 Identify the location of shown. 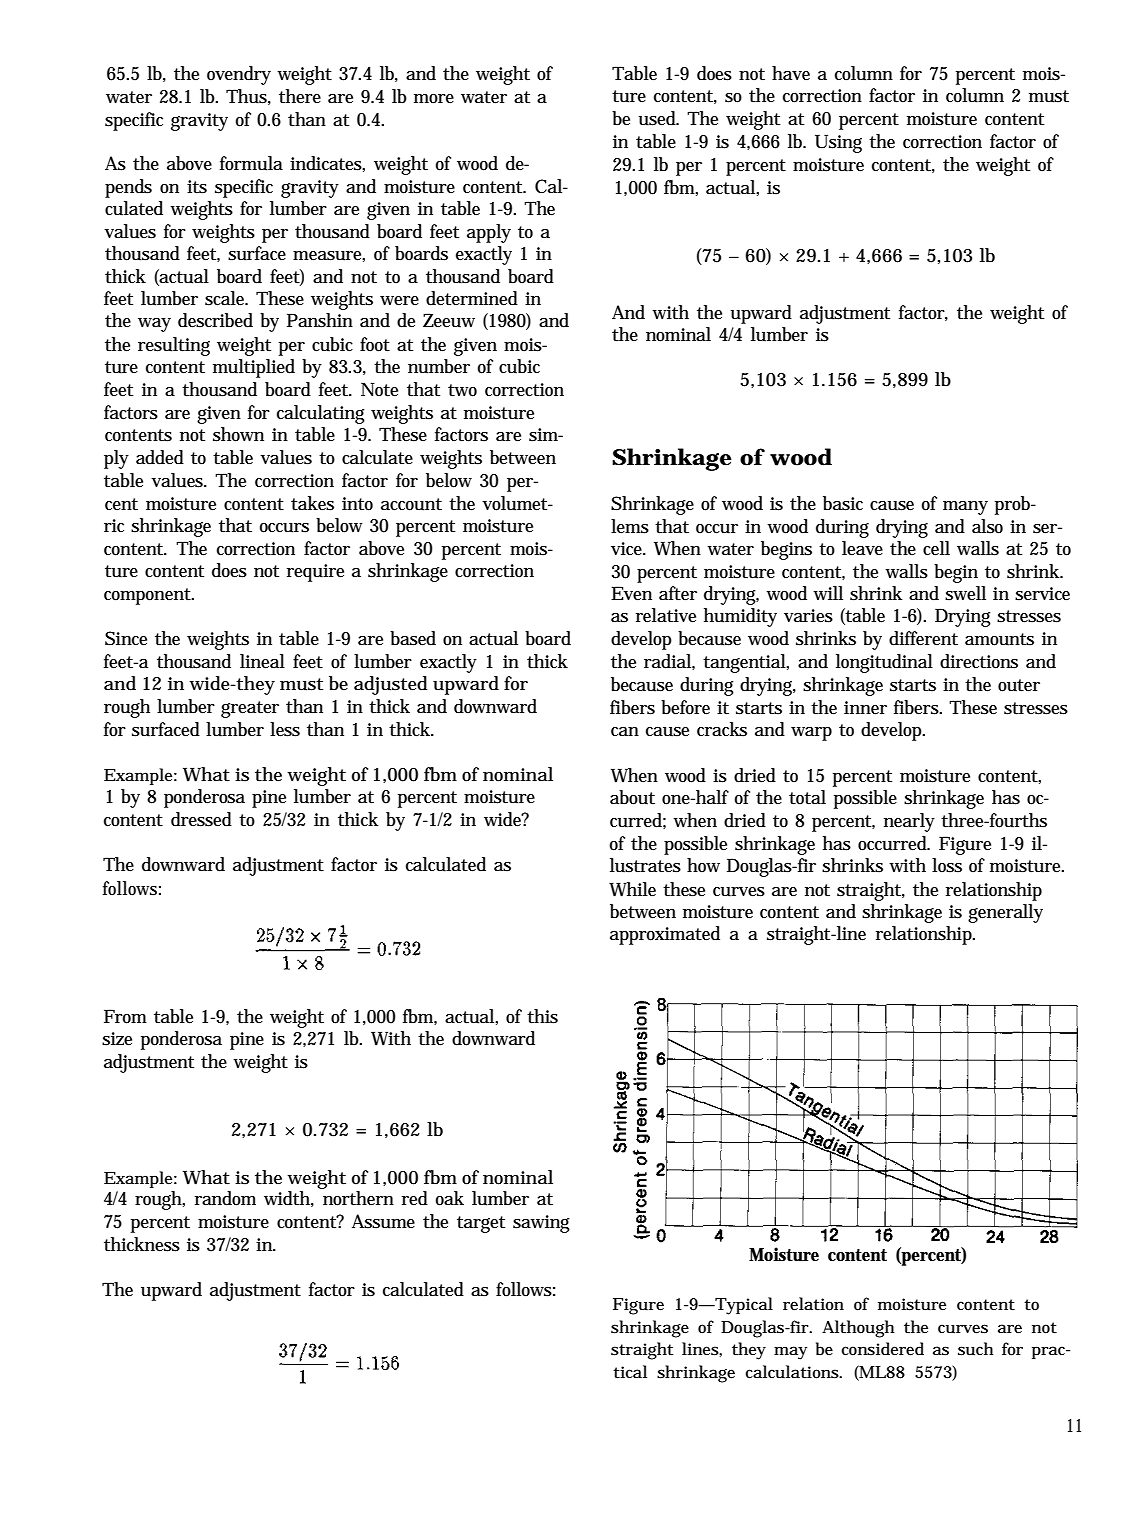
(238, 434).
